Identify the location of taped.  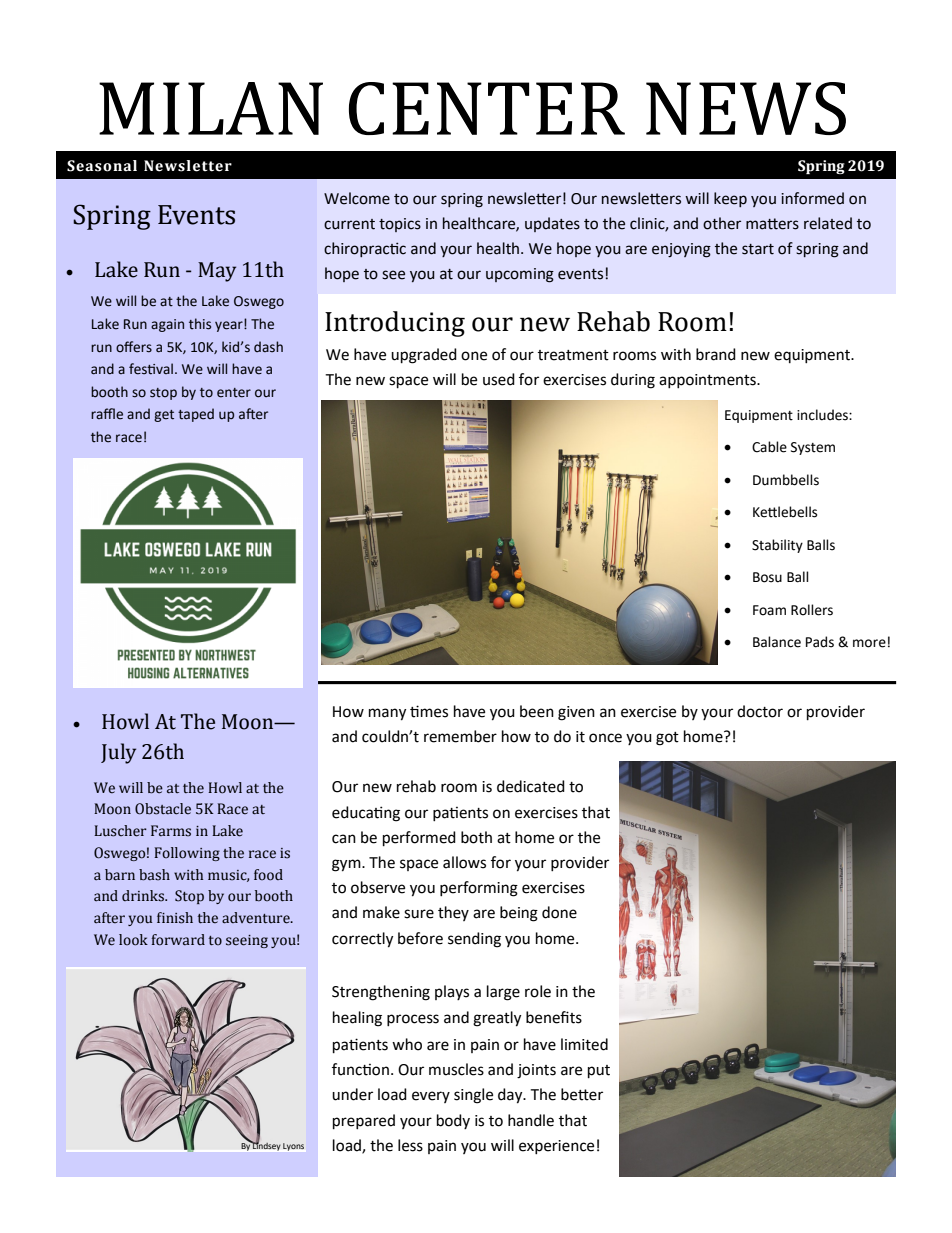
(196, 415).
